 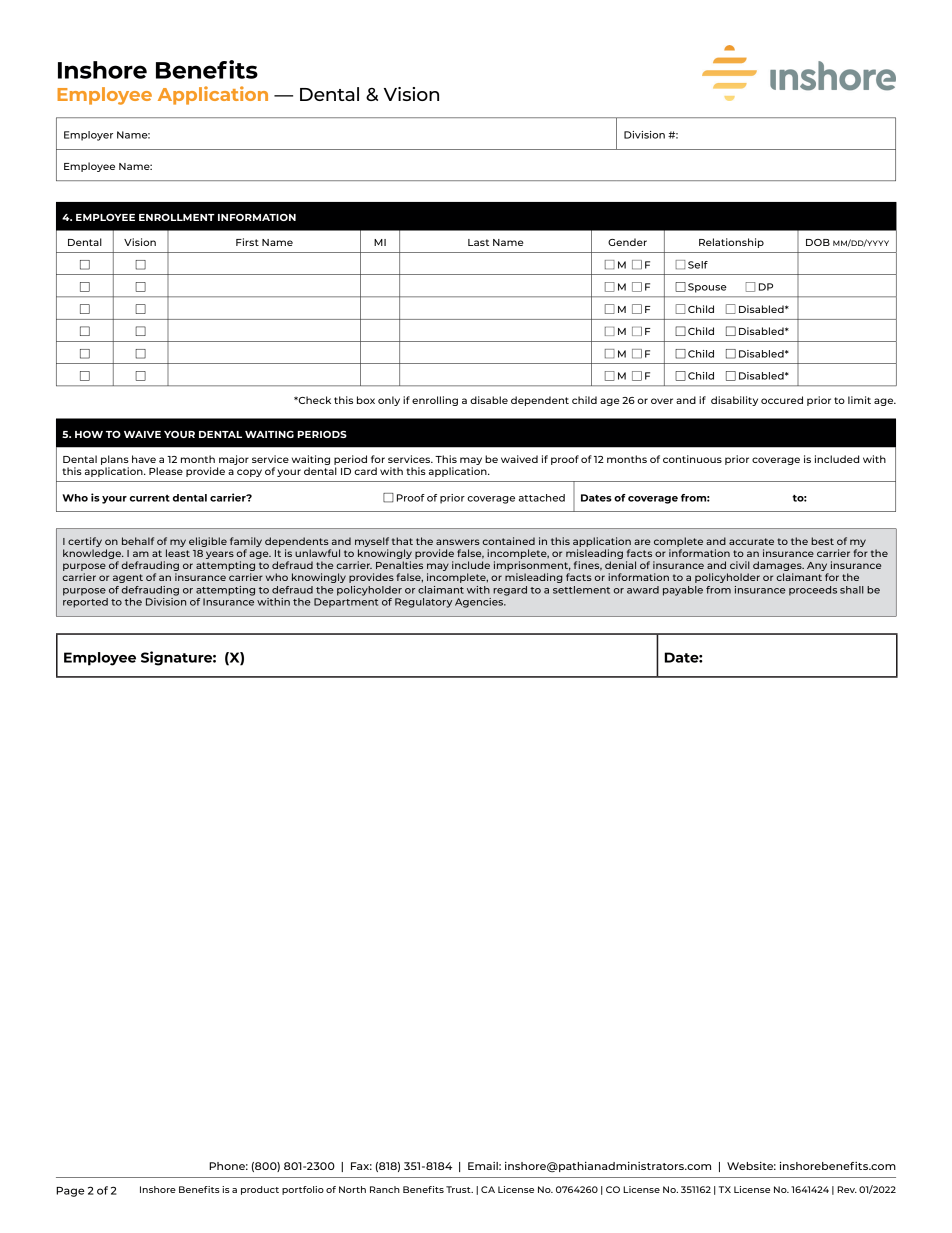 I want to click on occured, so click(x=782, y=400).
